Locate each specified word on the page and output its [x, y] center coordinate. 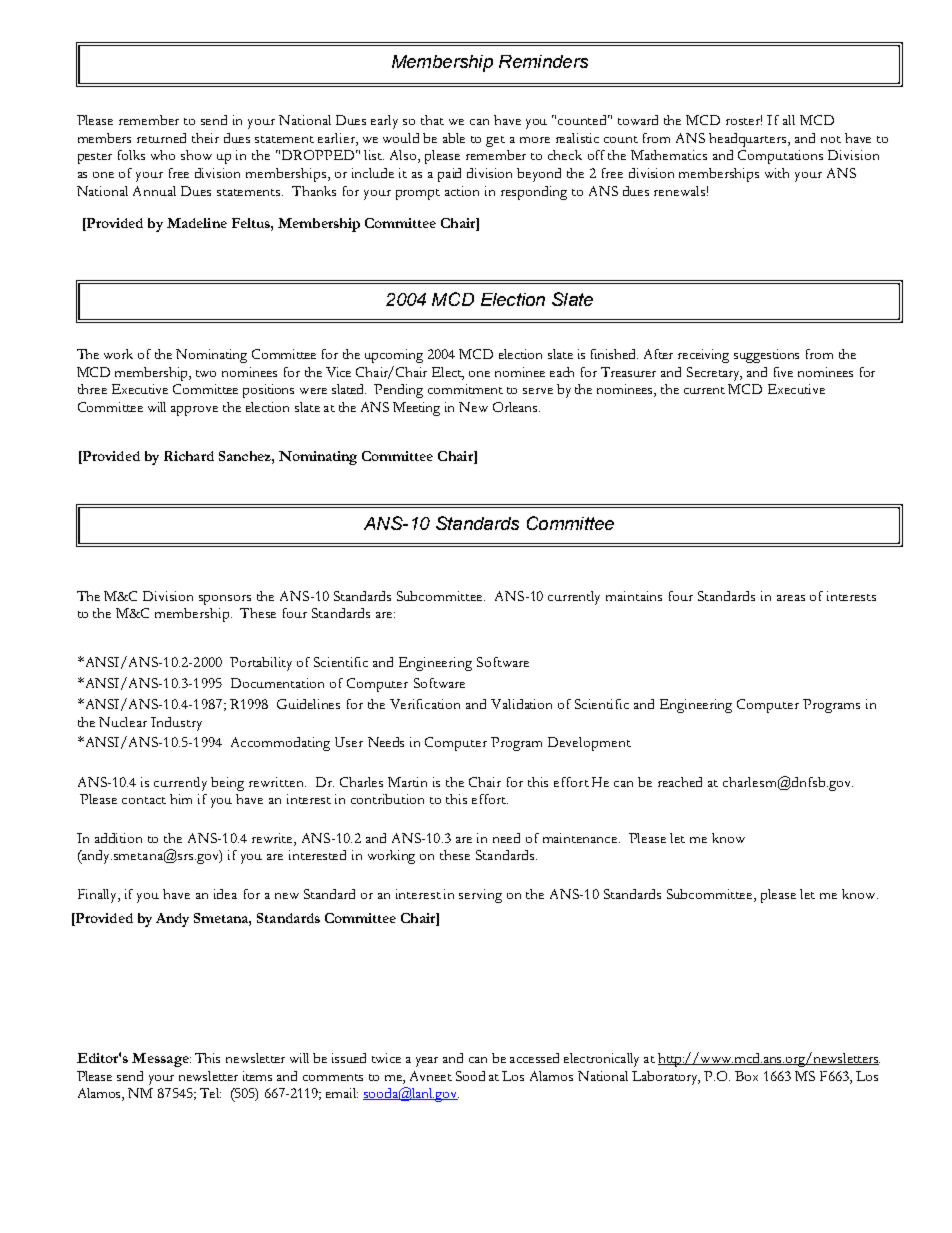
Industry [176, 724]
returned [161, 138]
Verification [425, 704]
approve [194, 411]
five [783, 372]
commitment [465, 389]
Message [161, 1060]
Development [589, 744]
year [427, 1062]
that [432, 120]
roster [744, 120]
